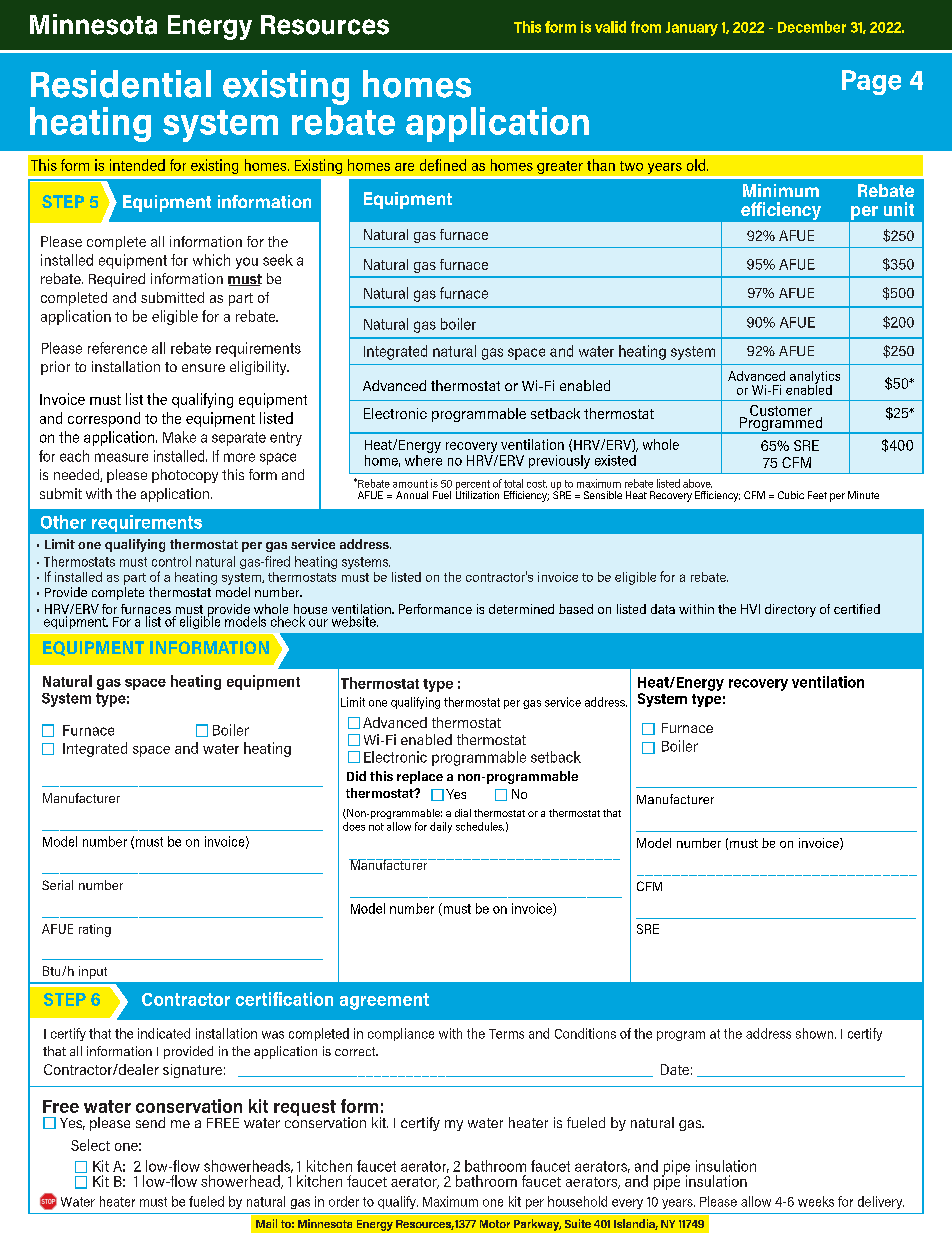 The image size is (952, 1233). I want to click on valid, so click(610, 27).
